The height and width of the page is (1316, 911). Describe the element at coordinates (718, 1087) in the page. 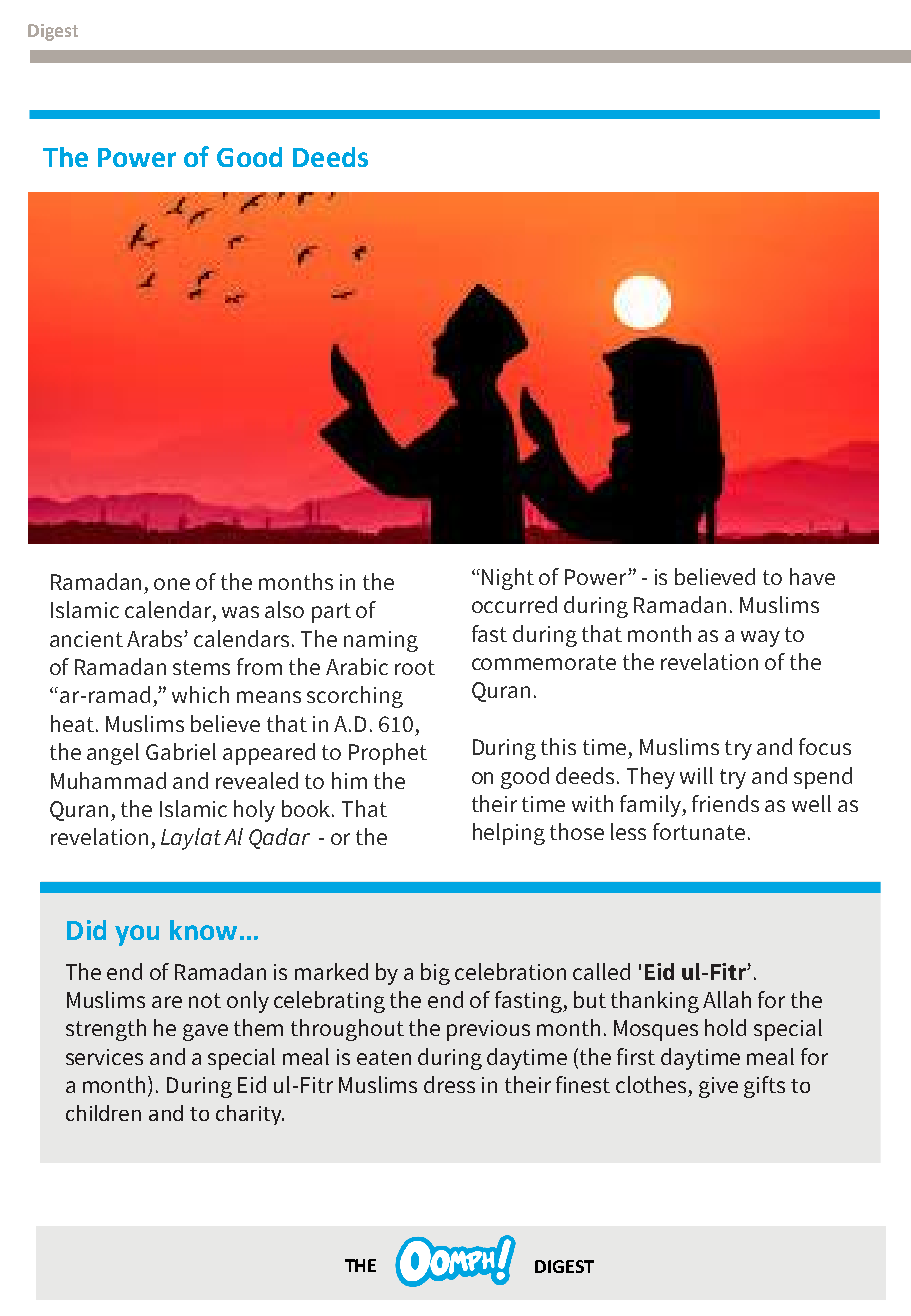

I see `give` at that location.
